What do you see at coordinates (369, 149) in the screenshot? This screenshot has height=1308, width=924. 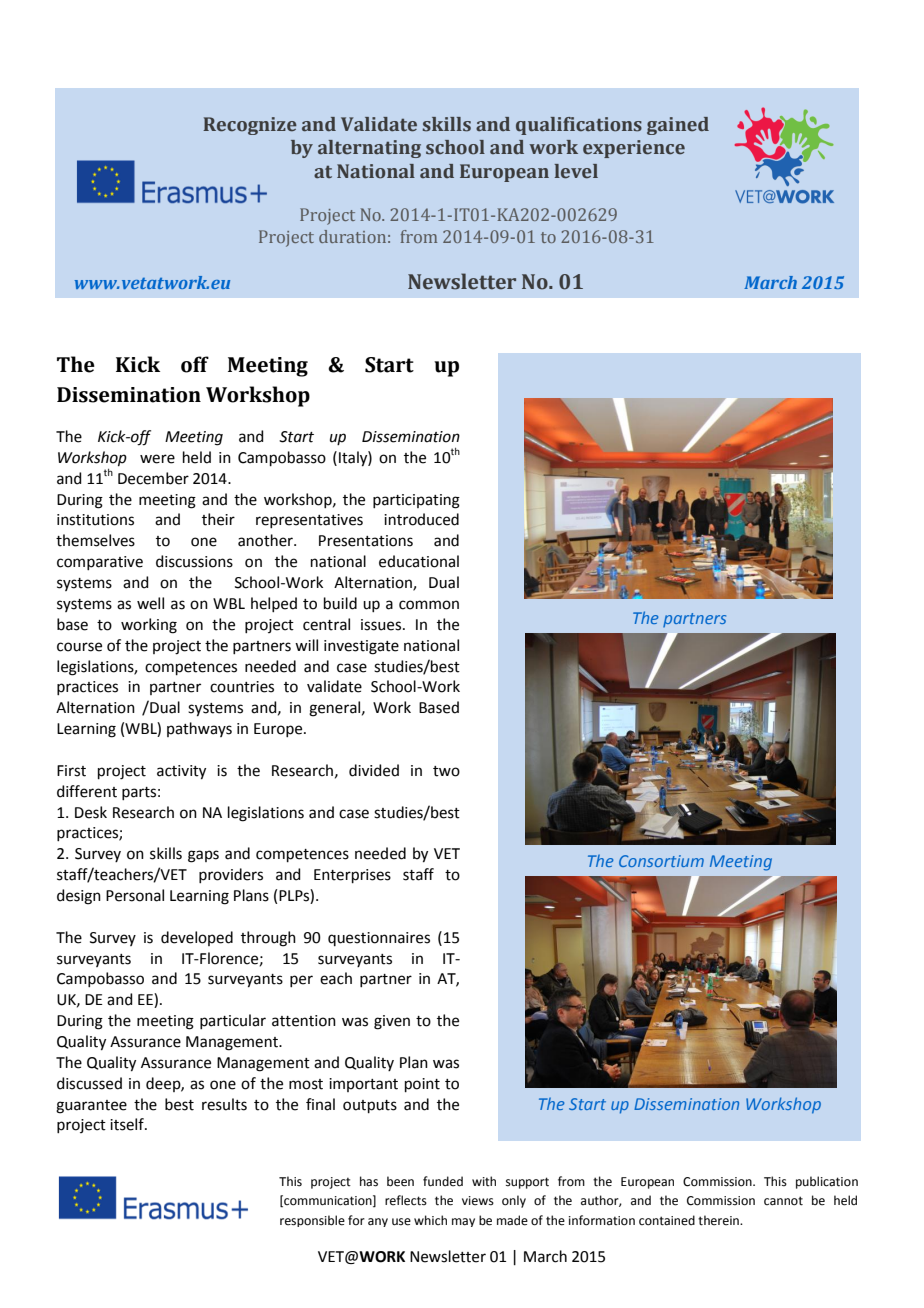 I see `alternating` at bounding box center [369, 149].
